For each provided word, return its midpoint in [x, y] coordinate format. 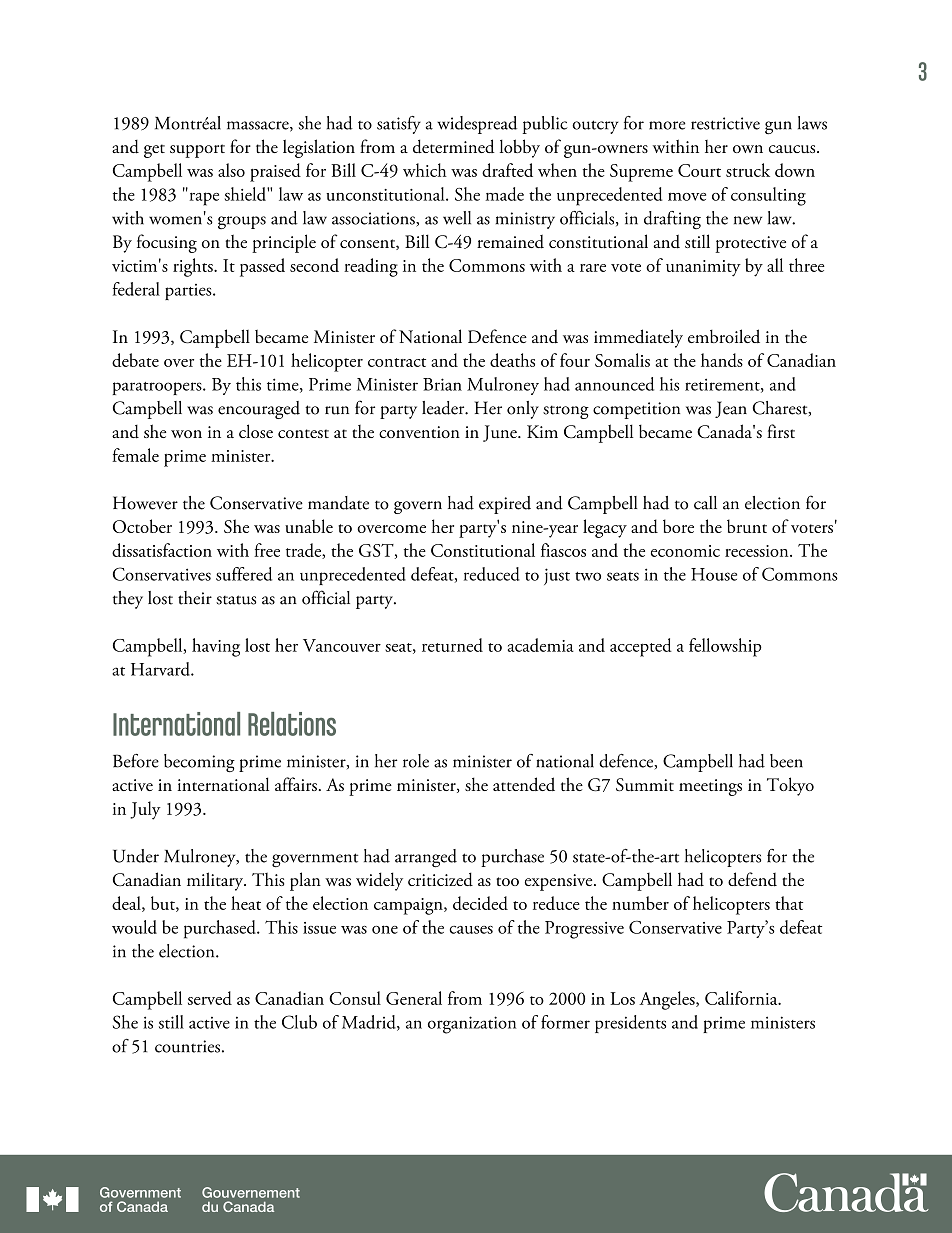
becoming [199, 763]
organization [472, 1025]
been [786, 761]
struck [748, 170]
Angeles [668, 1000]
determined [454, 146]
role [416, 761]
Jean [731, 409]
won [186, 434]
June [501, 433]
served [210, 998]
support [197, 151]
